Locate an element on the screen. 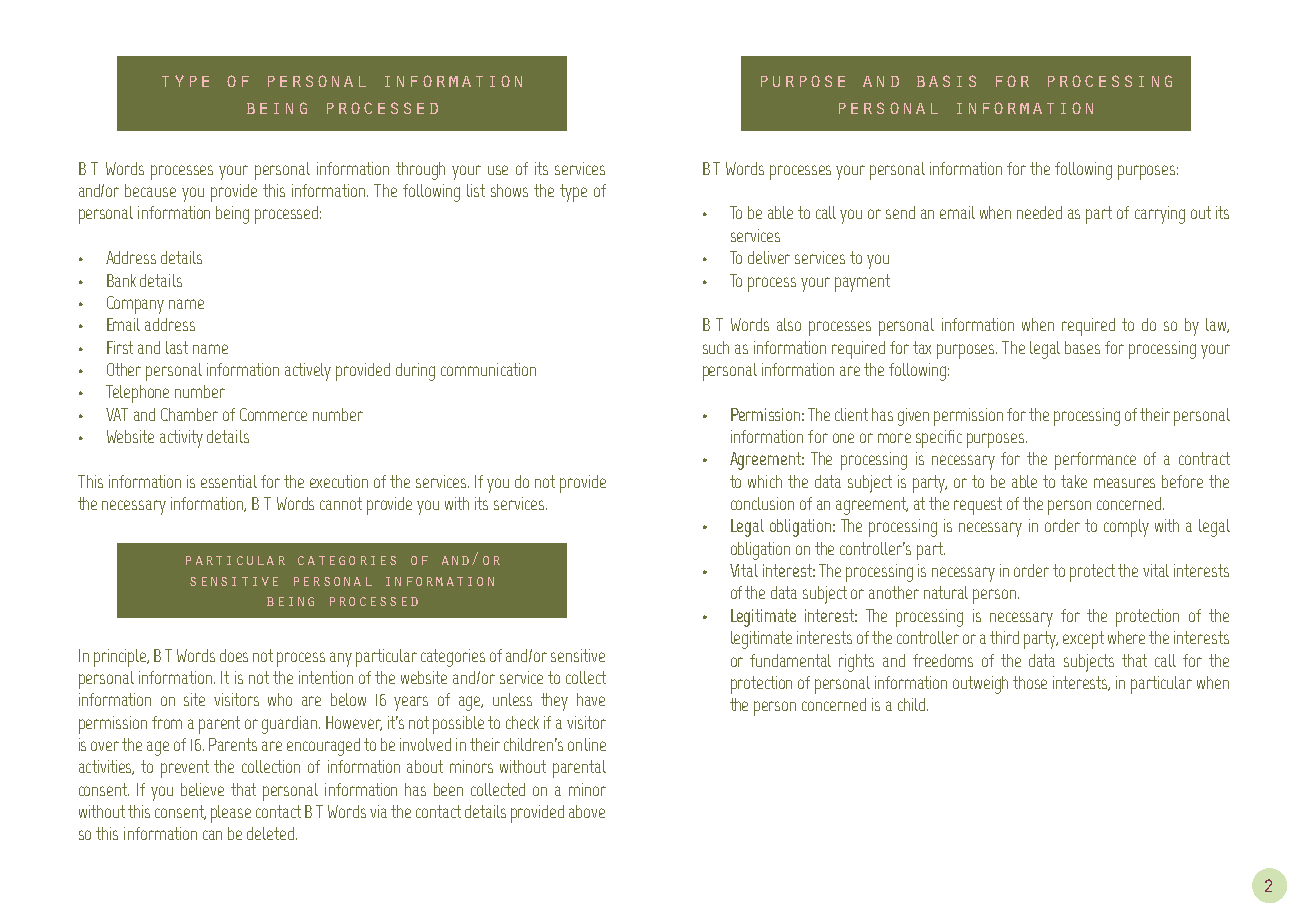 The image size is (1308, 924). because is located at coordinates (150, 190).
